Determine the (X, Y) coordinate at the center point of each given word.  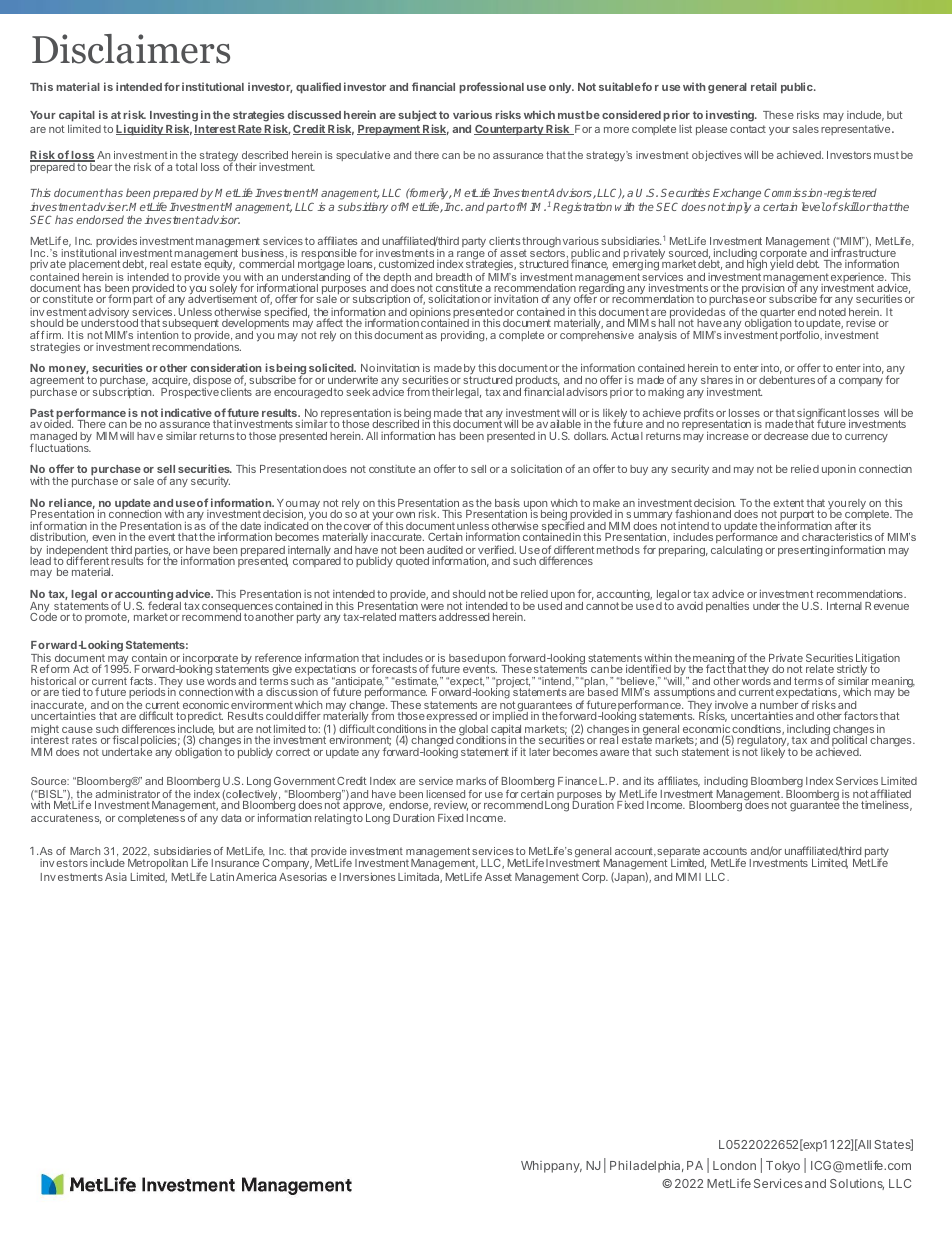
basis (507, 502)
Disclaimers (131, 49)
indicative (186, 412)
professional (491, 88)
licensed (445, 794)
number (779, 706)
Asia (116, 877)
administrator (127, 794)
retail (764, 86)
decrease (786, 436)
